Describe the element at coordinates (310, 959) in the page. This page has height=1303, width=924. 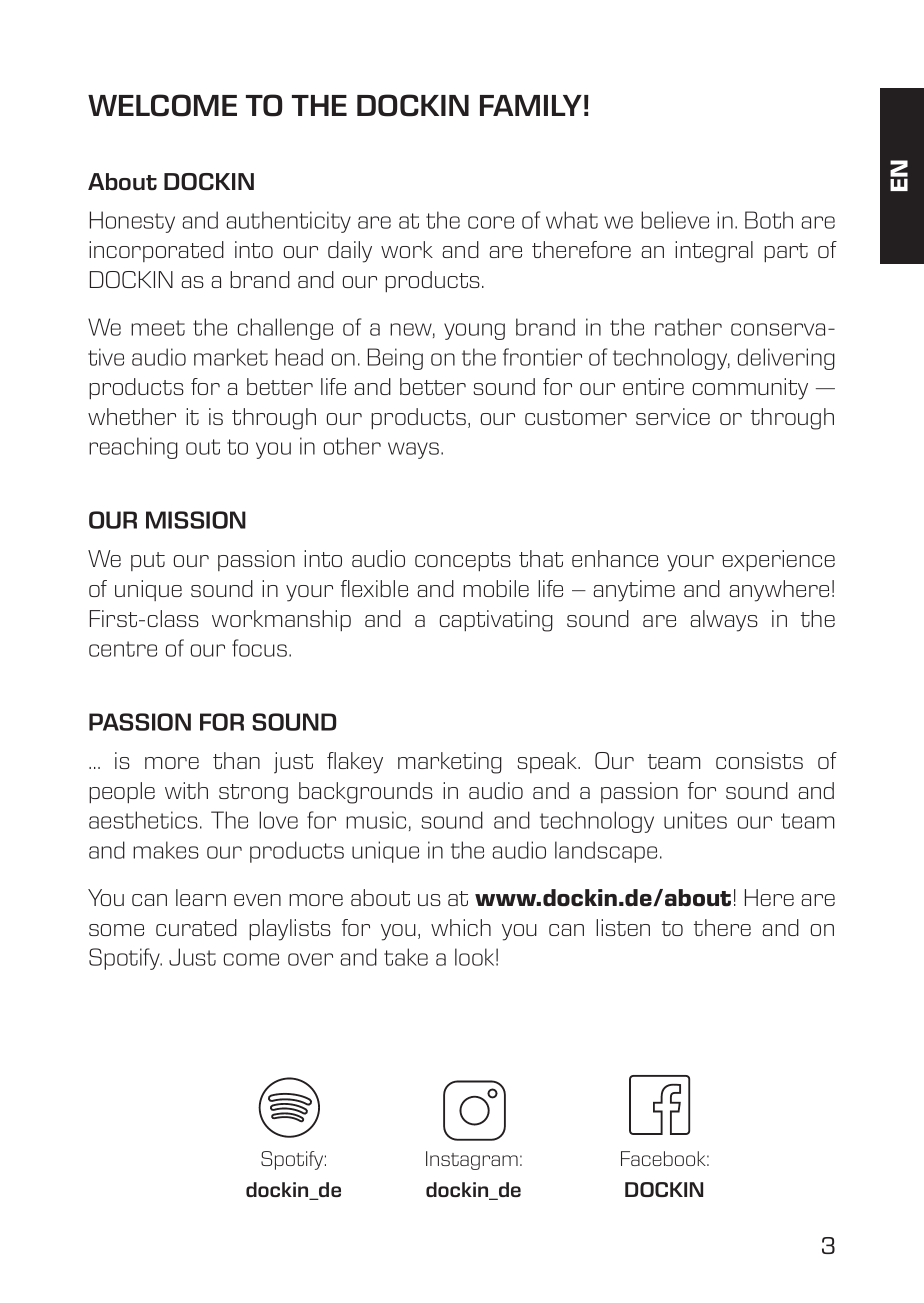
I see `over` at that location.
